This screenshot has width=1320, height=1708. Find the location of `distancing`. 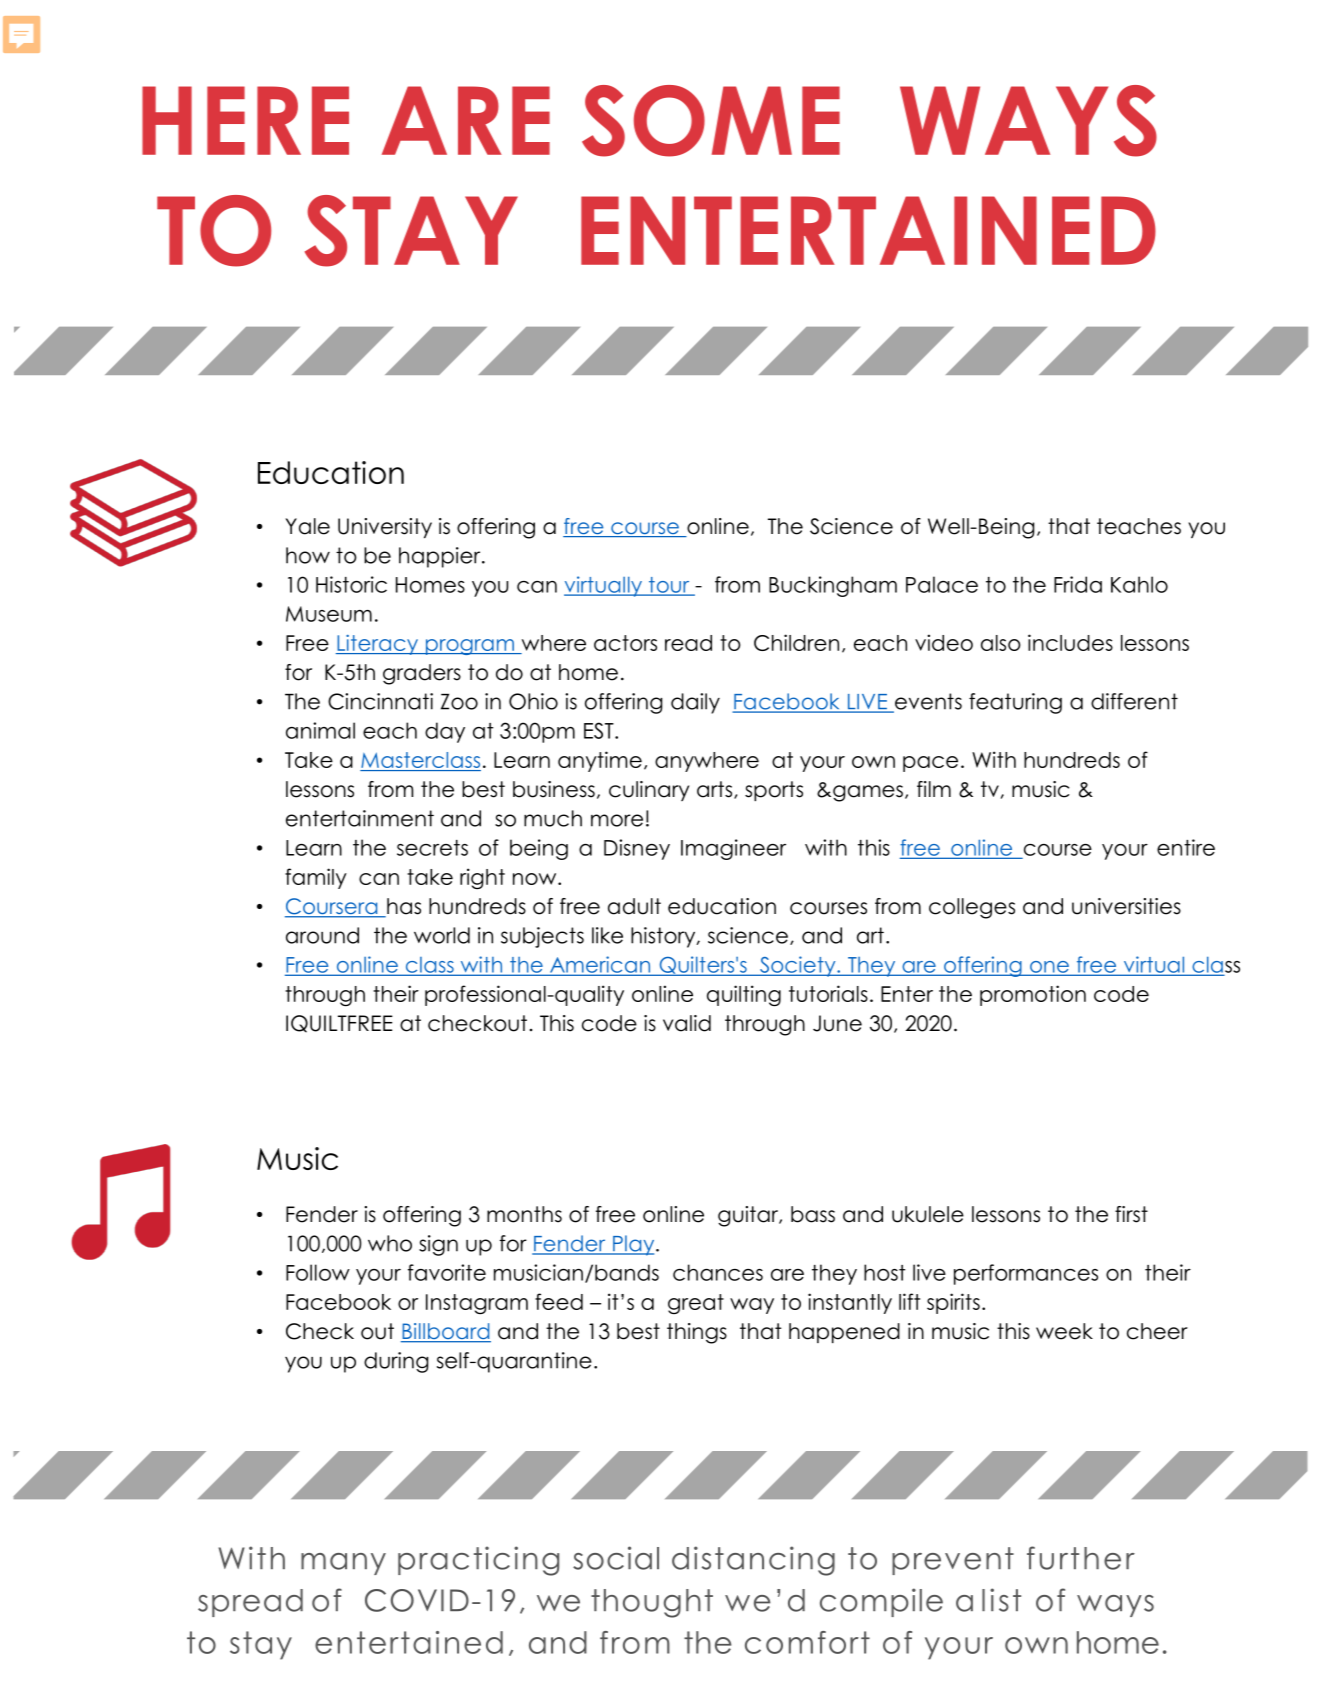

distancing is located at coordinates (753, 1561).
